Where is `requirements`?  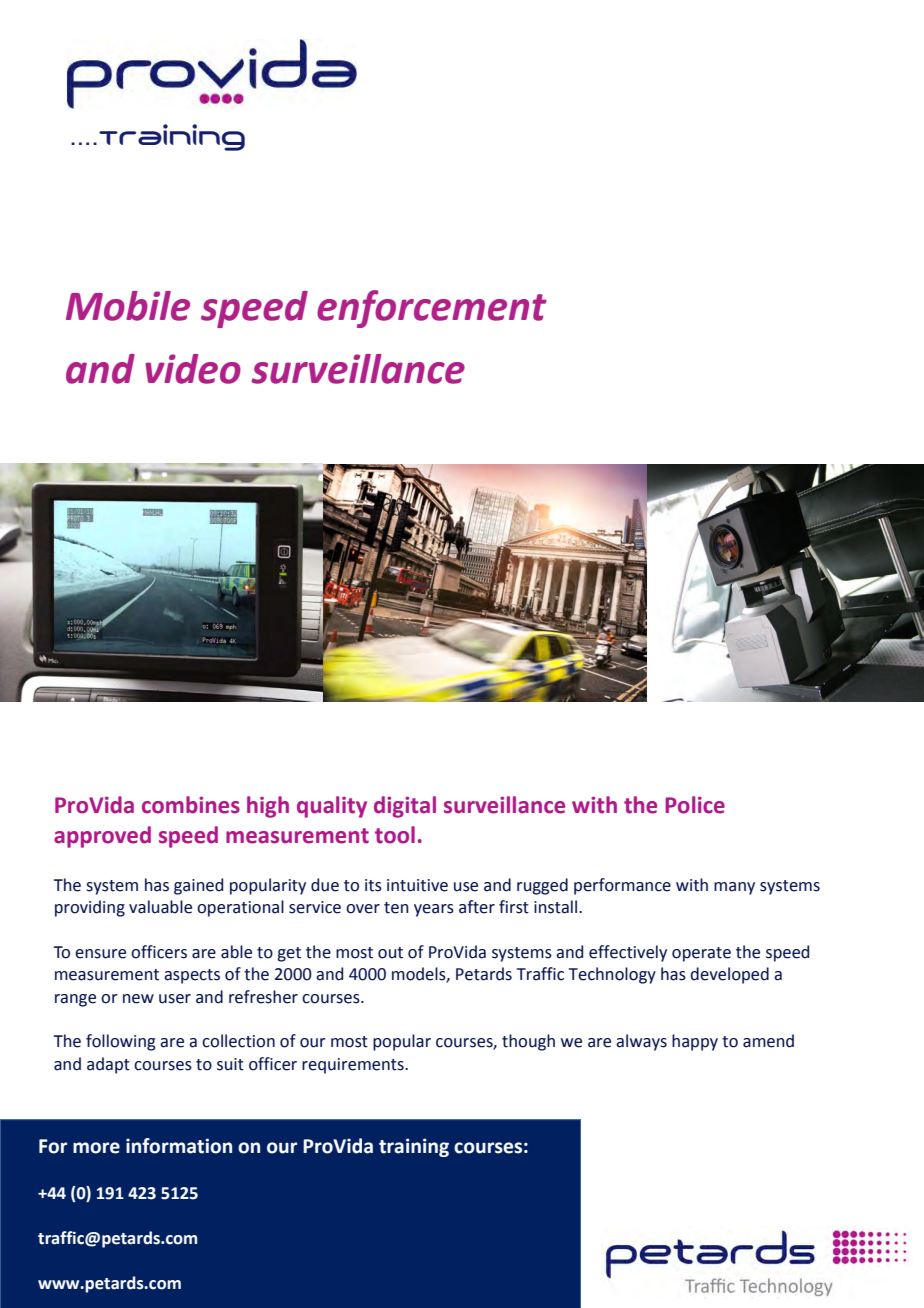 requirements is located at coordinates (354, 1066).
